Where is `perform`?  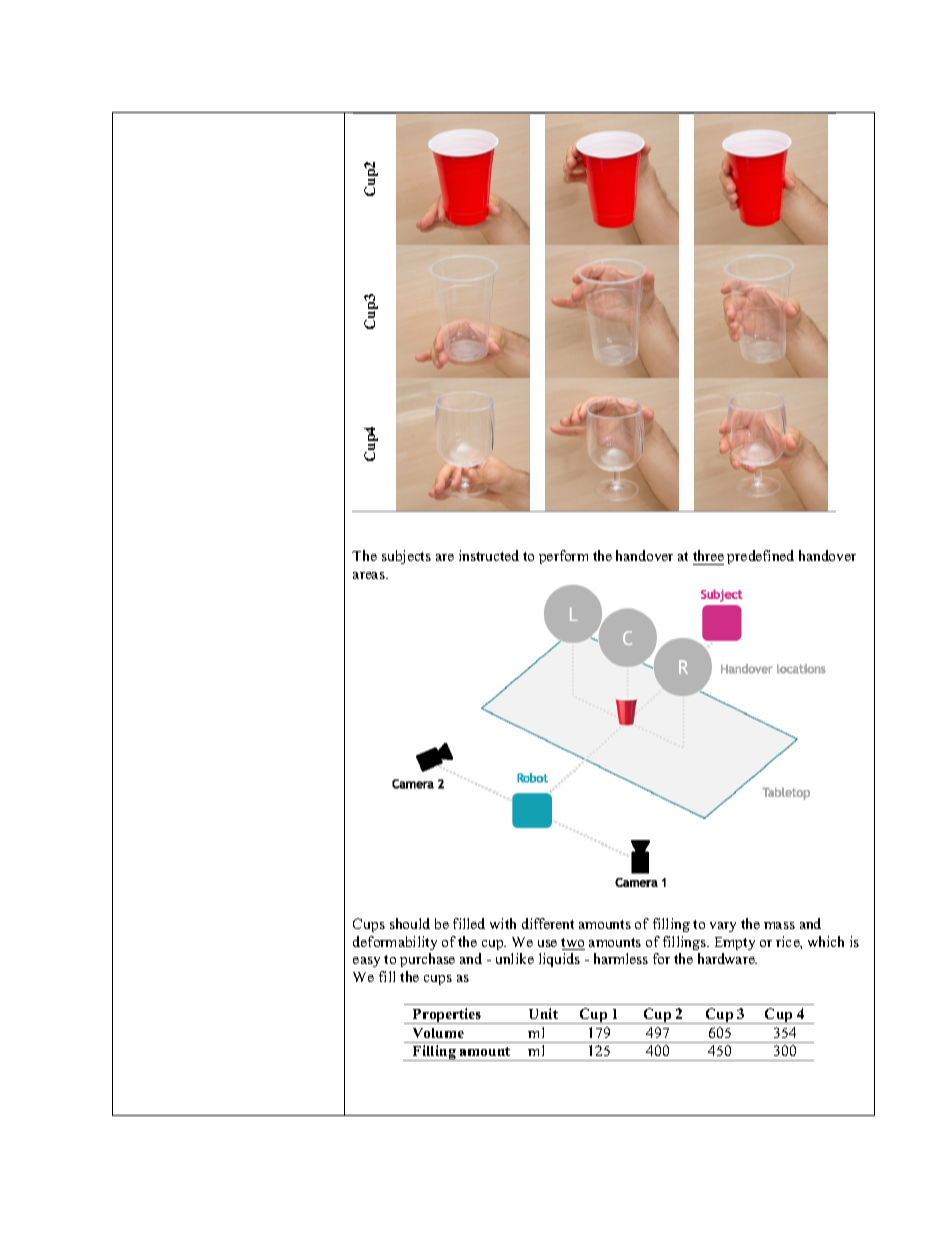 perform is located at coordinates (563, 557).
